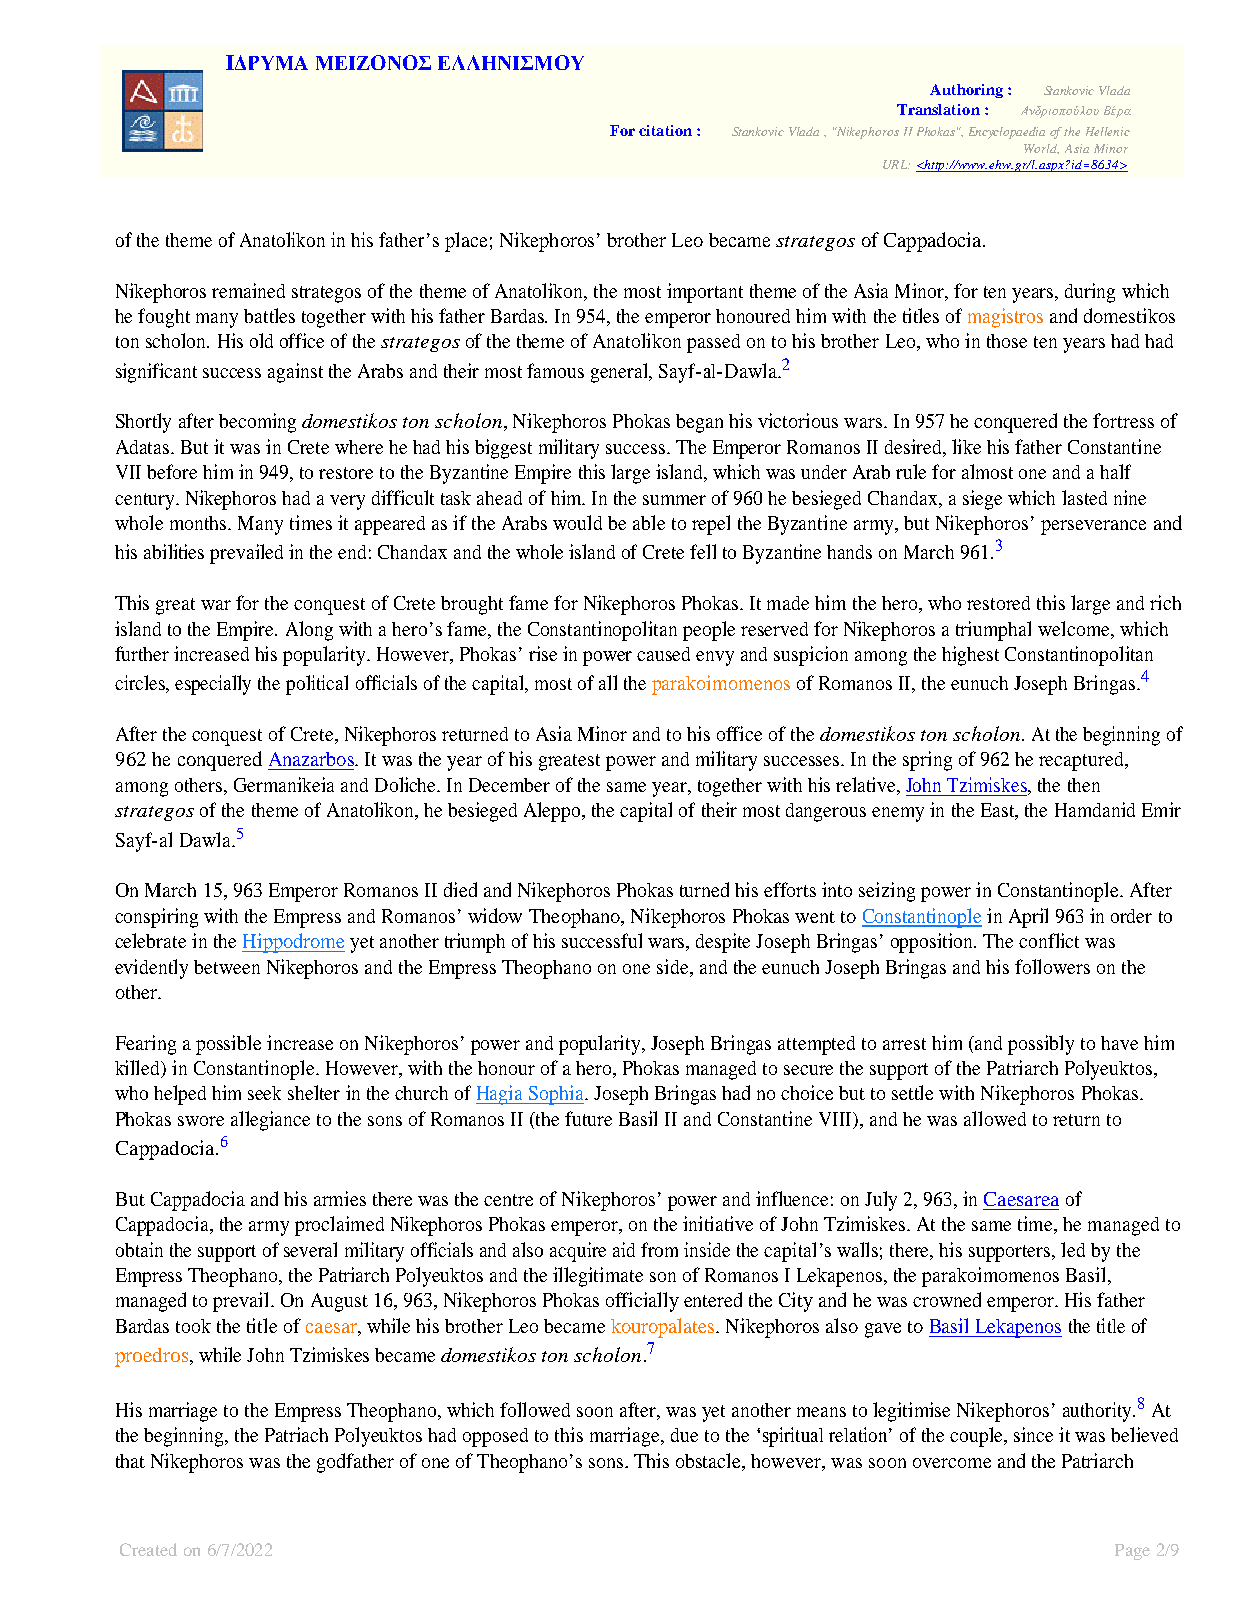  Describe the element at coordinates (1041, 149) in the page. I see `World` at that location.
